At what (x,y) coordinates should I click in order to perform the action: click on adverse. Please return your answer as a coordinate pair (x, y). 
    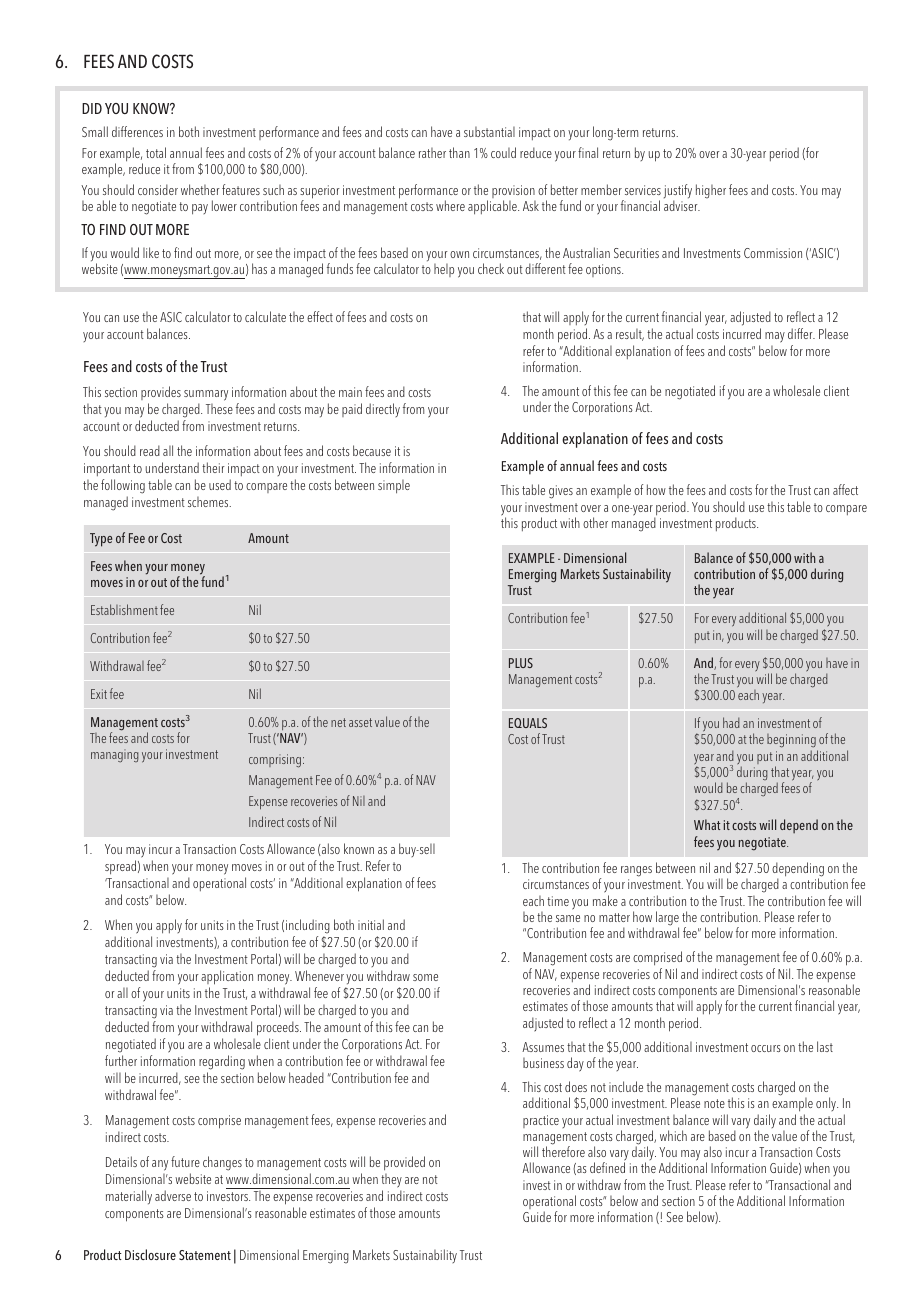
    Looking at the image, I should click on (173, 1195).
